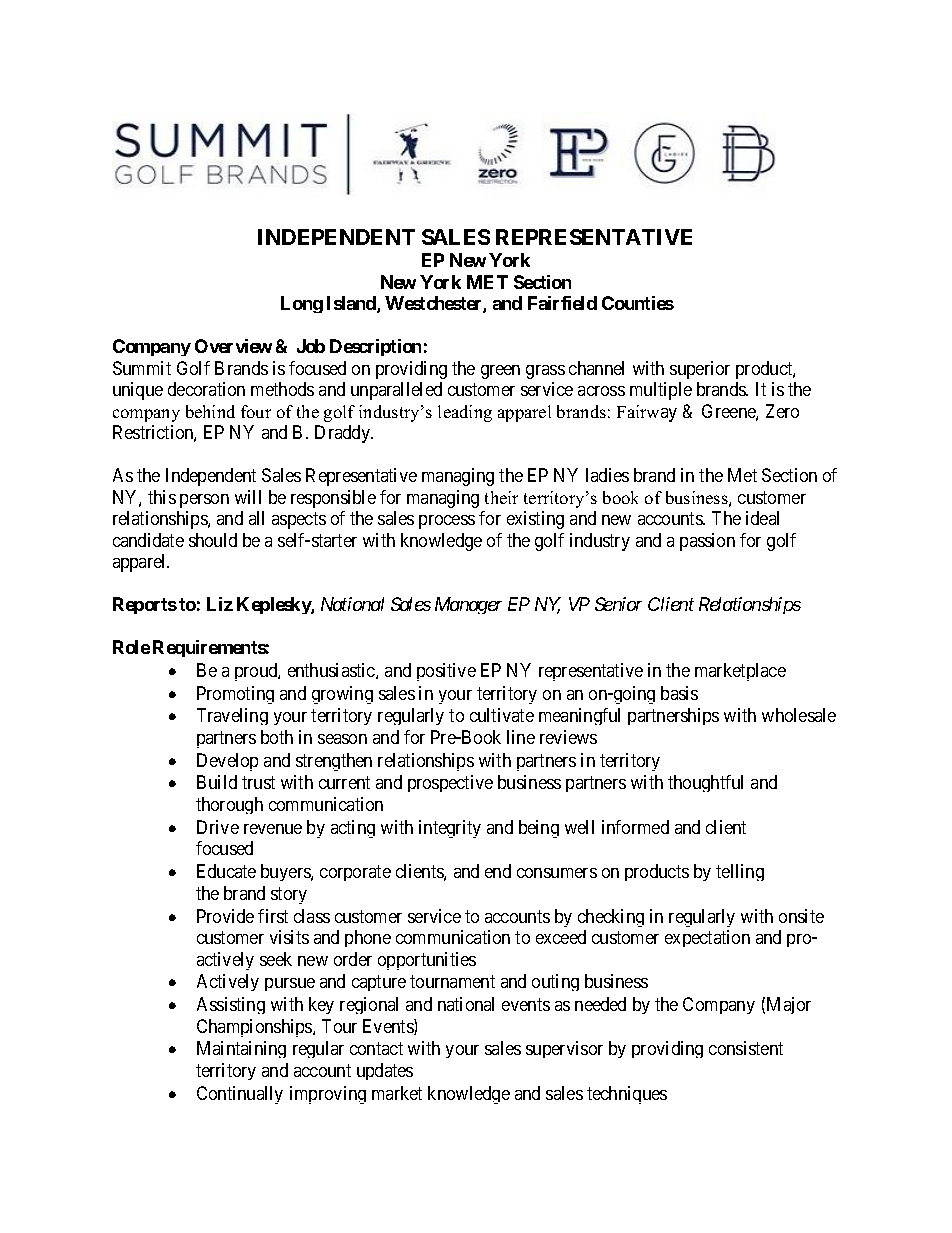 The width and height of the image is (952, 1233). What do you see at coordinates (375, 347) in the image?
I see `Description` at bounding box center [375, 347].
